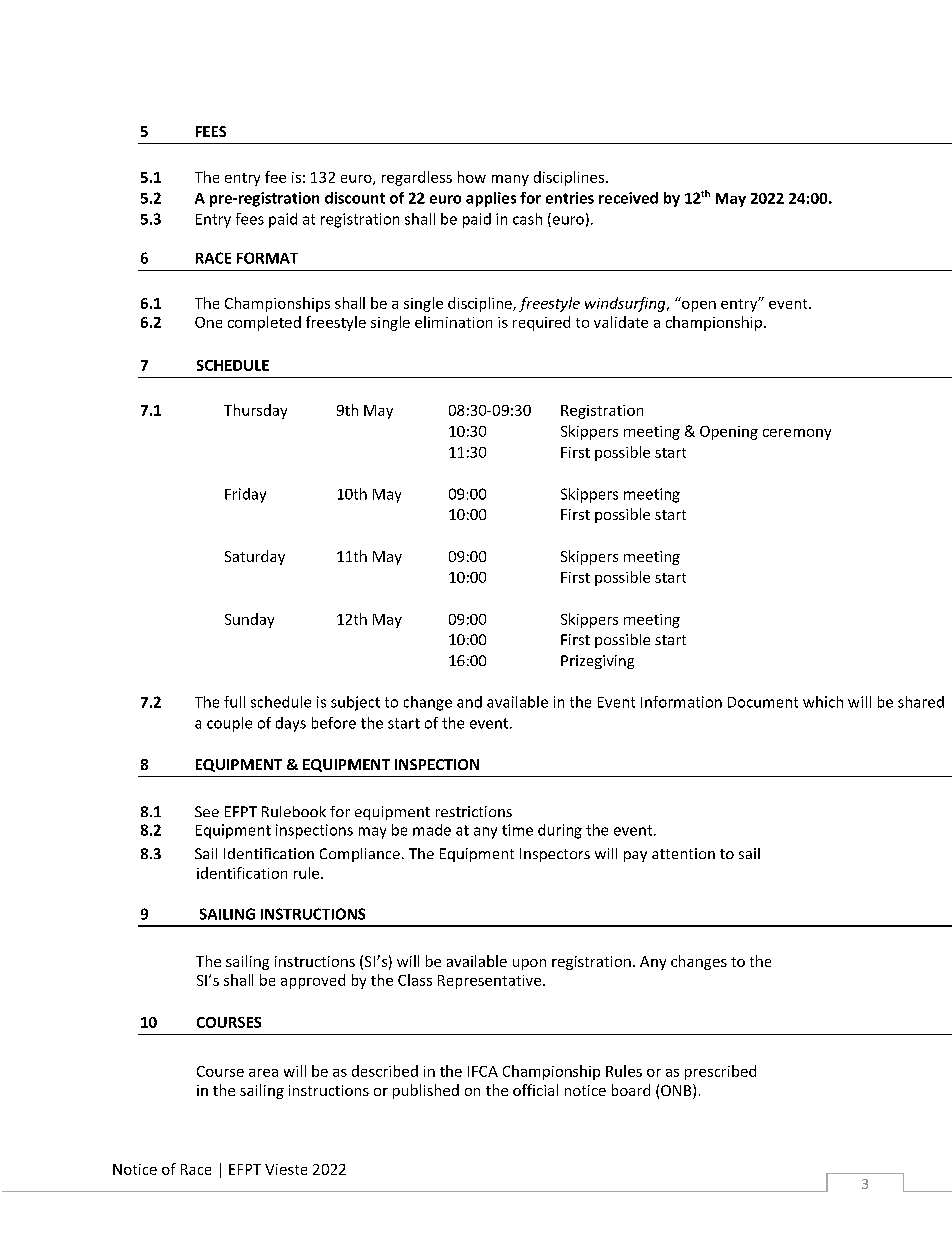 This document has width=952, height=1233. I want to click on days, so click(291, 724).
